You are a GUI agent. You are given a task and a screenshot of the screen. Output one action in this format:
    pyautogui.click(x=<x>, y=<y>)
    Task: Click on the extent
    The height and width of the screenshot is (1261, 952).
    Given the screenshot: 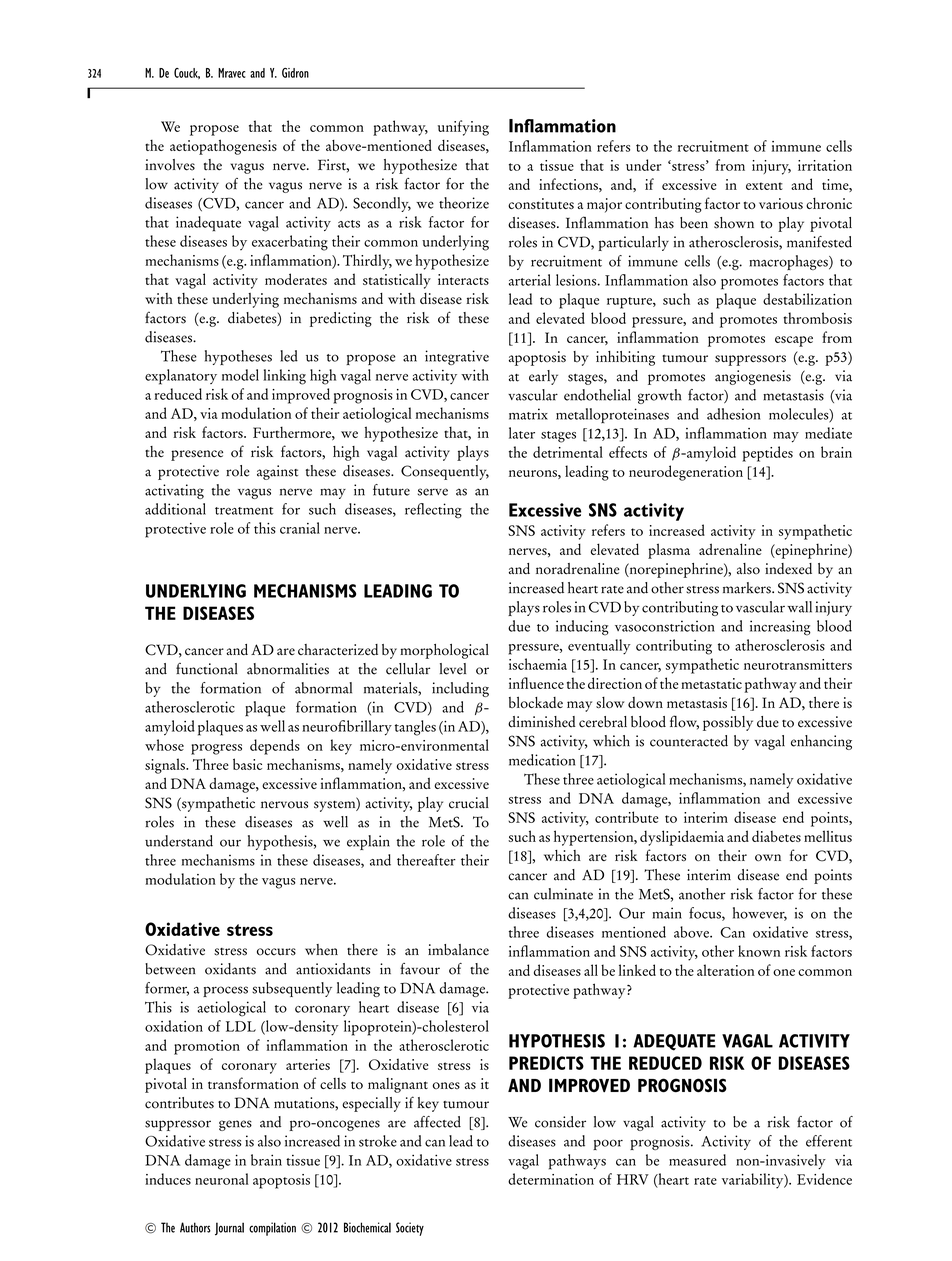 What is the action you would take?
    pyautogui.click(x=764, y=186)
